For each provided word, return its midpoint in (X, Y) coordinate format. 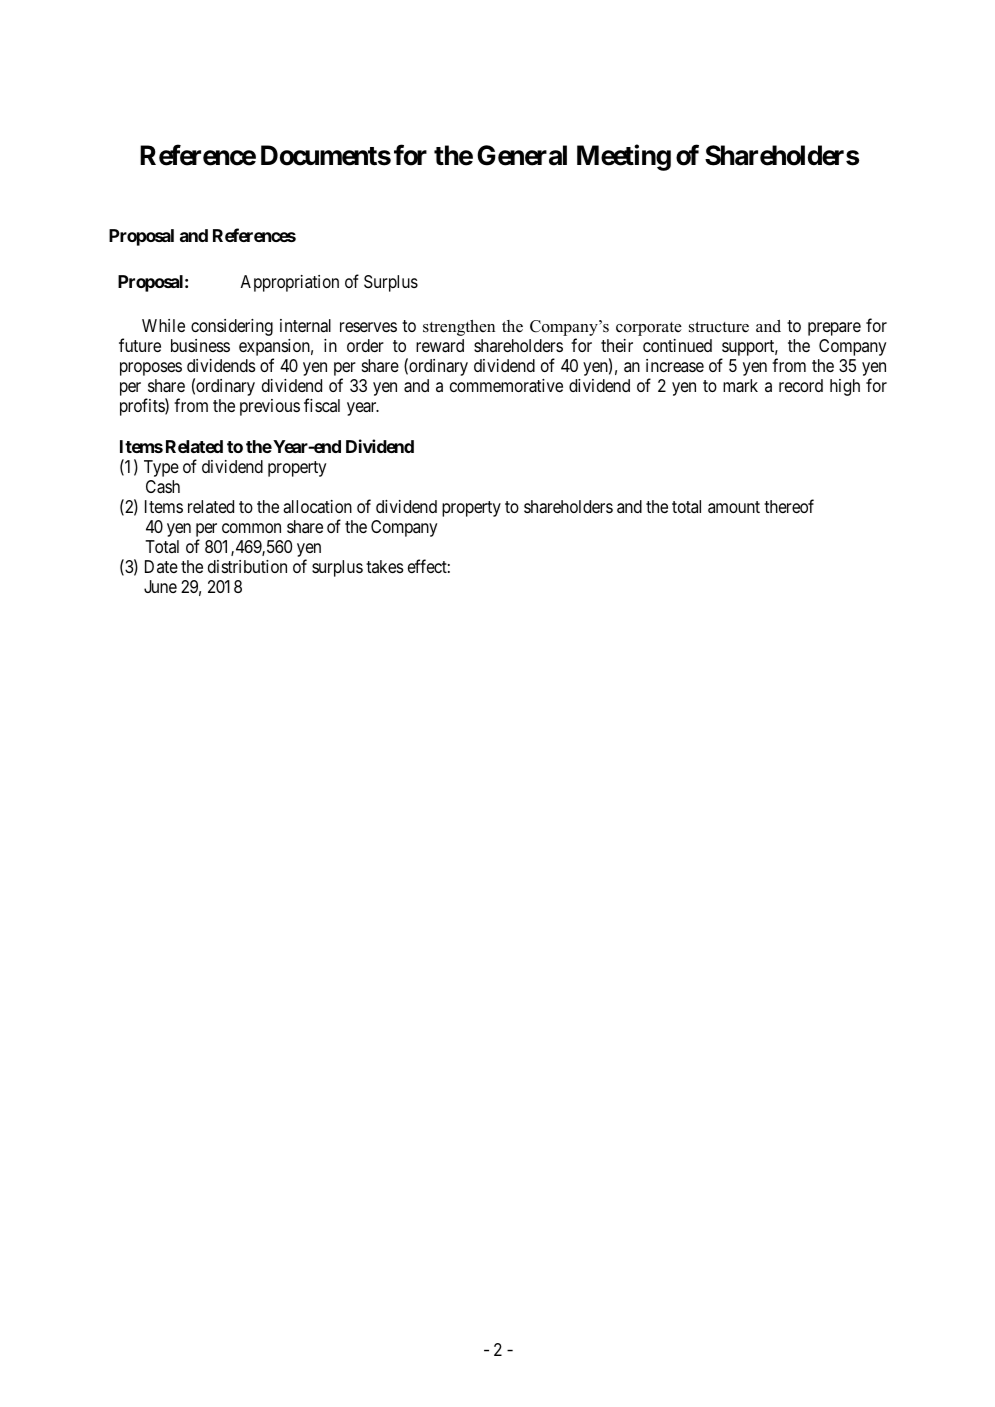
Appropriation (289, 283)
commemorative (506, 386)
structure (719, 327)
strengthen (459, 328)
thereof (789, 506)
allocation (317, 507)
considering (232, 327)
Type (161, 468)
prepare (834, 329)
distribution (247, 566)
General (522, 155)
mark (740, 386)
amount (734, 507)
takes (384, 566)
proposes (151, 369)
